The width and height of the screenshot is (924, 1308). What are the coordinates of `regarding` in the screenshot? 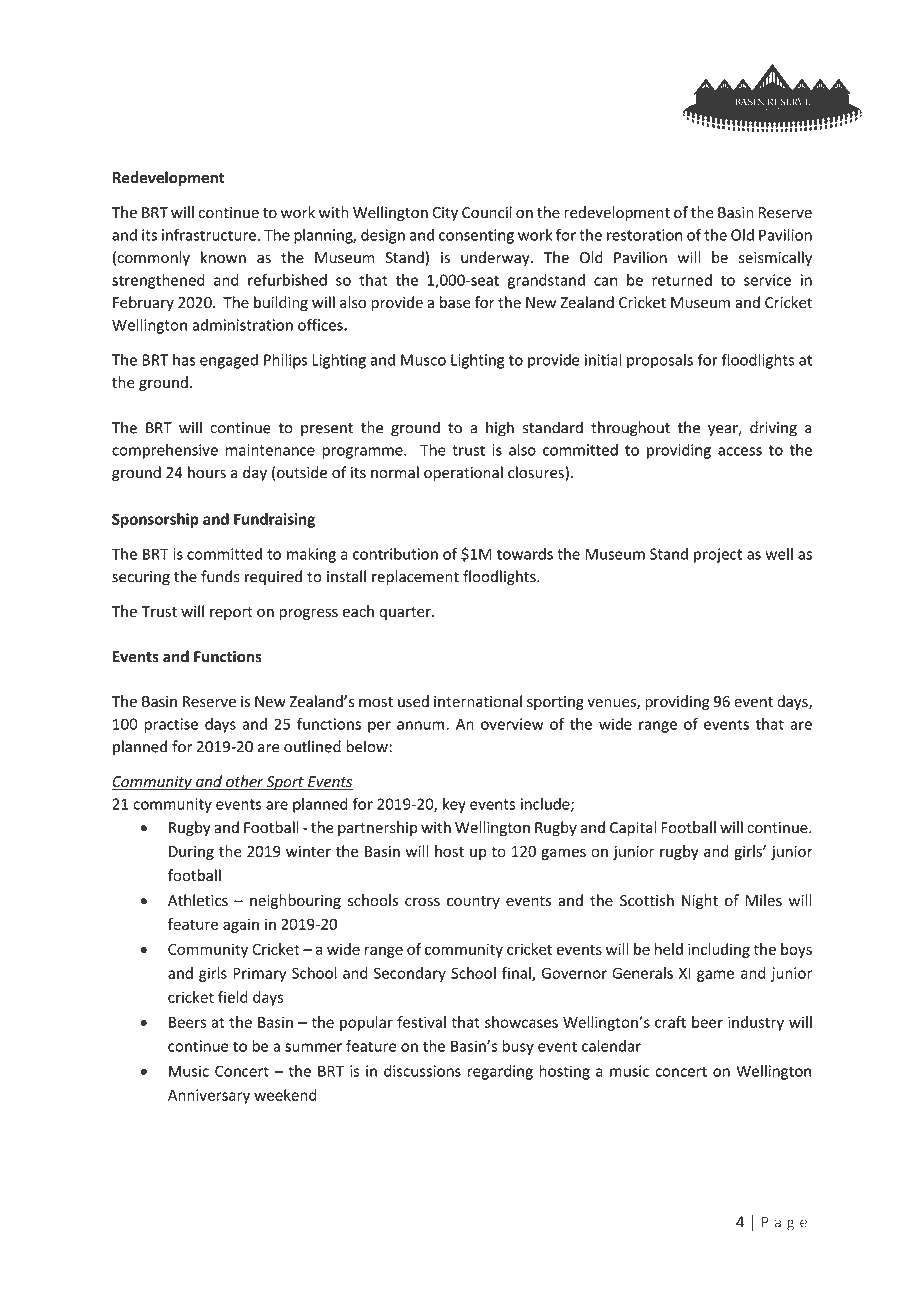 It's located at (500, 1072).
